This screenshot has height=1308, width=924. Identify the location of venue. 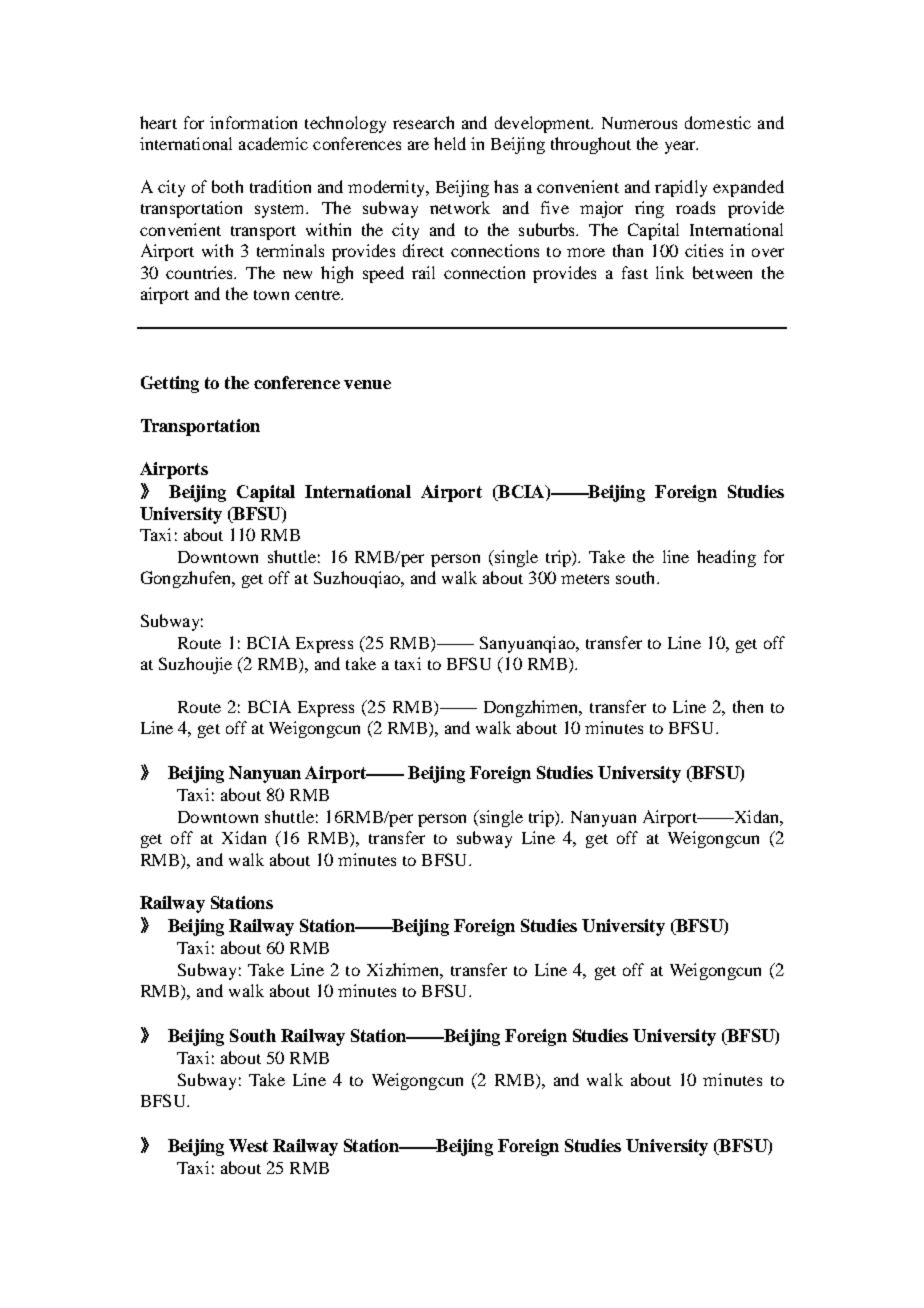
(367, 384).
